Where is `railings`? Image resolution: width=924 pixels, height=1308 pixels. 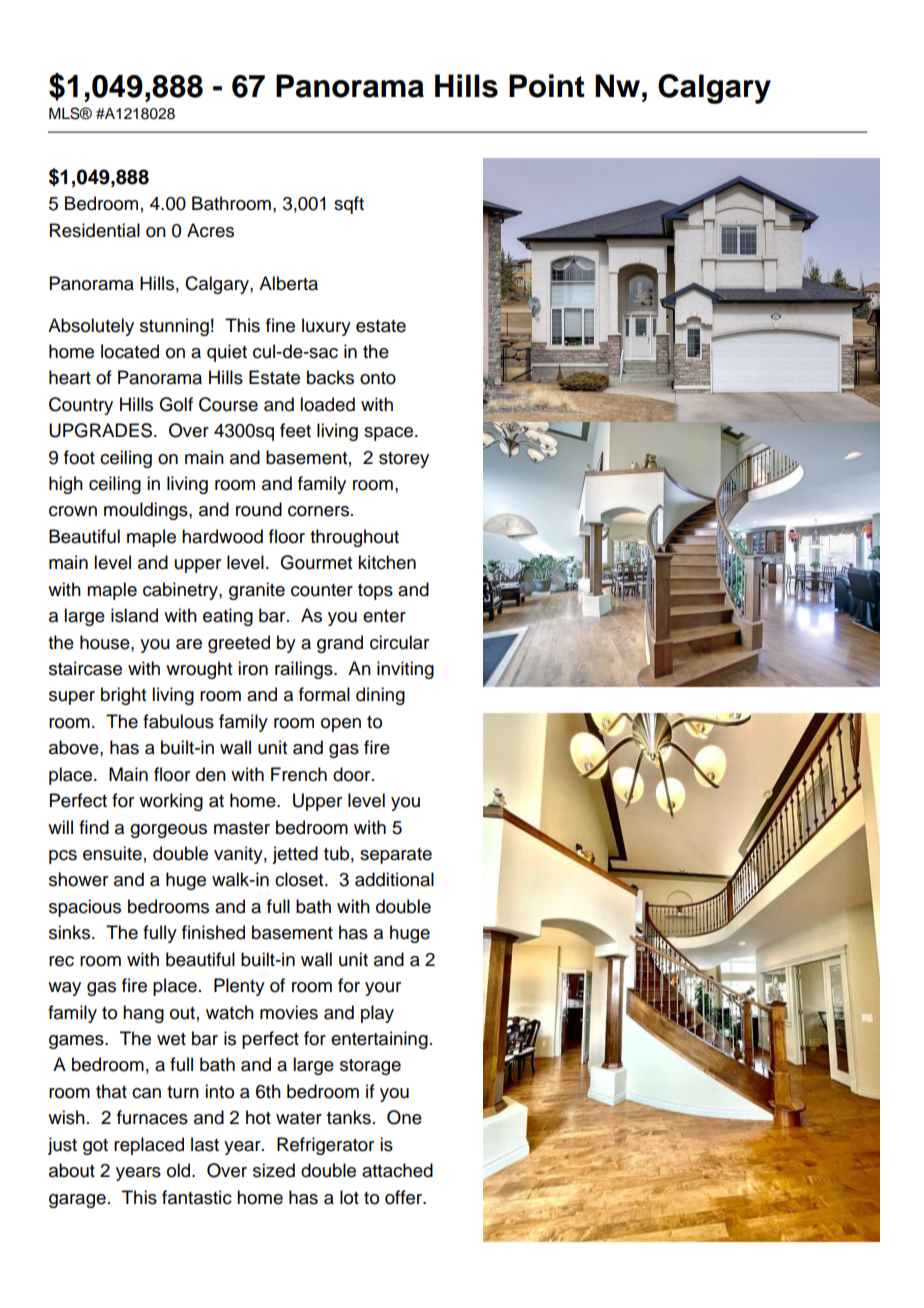 railings is located at coordinates (305, 670).
